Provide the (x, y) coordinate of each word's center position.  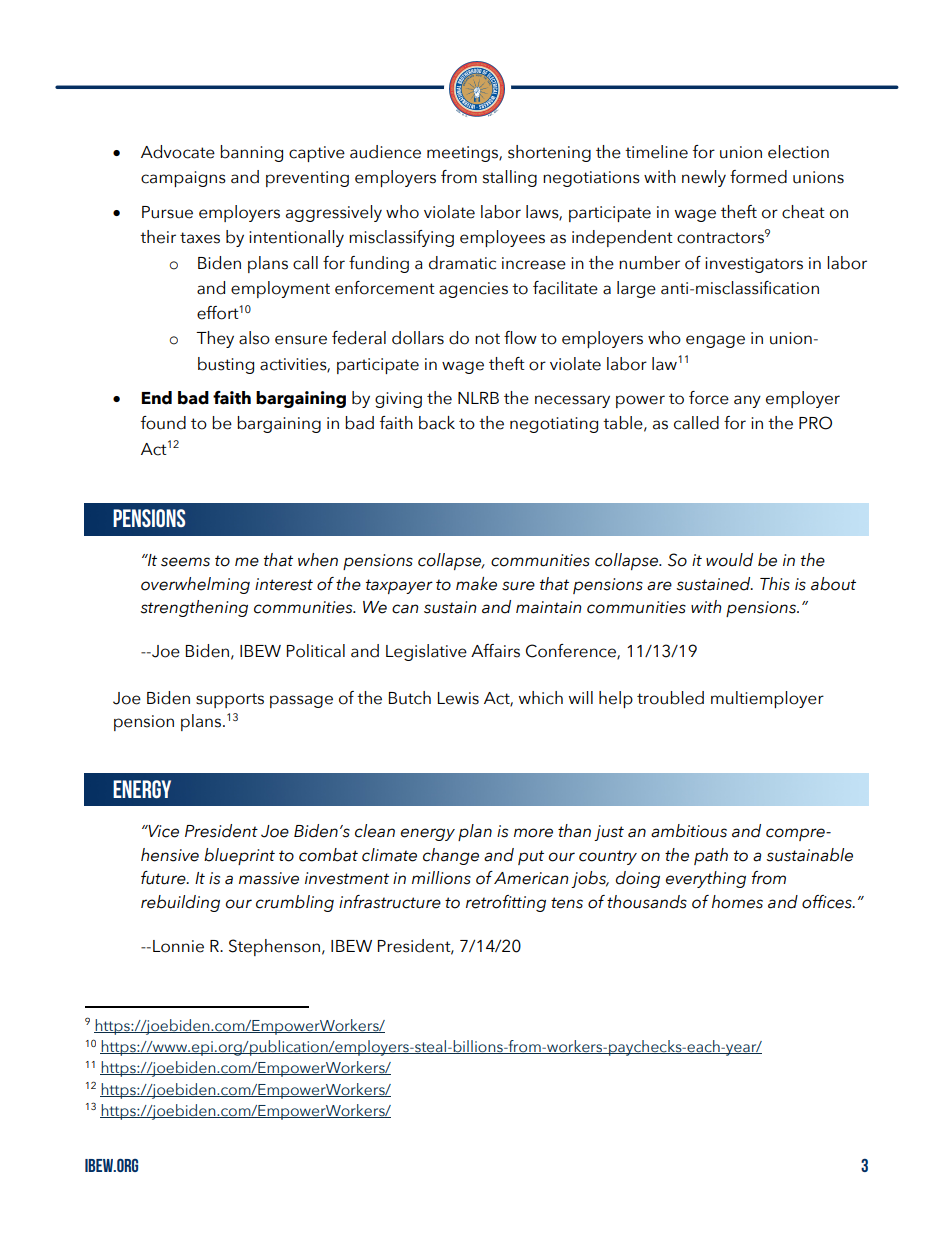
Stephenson (276, 947)
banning (251, 153)
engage (715, 341)
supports (230, 700)
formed (758, 177)
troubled (670, 698)
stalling (510, 178)
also (254, 338)
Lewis (458, 698)
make (476, 584)
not (487, 339)
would (729, 560)
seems (185, 562)
